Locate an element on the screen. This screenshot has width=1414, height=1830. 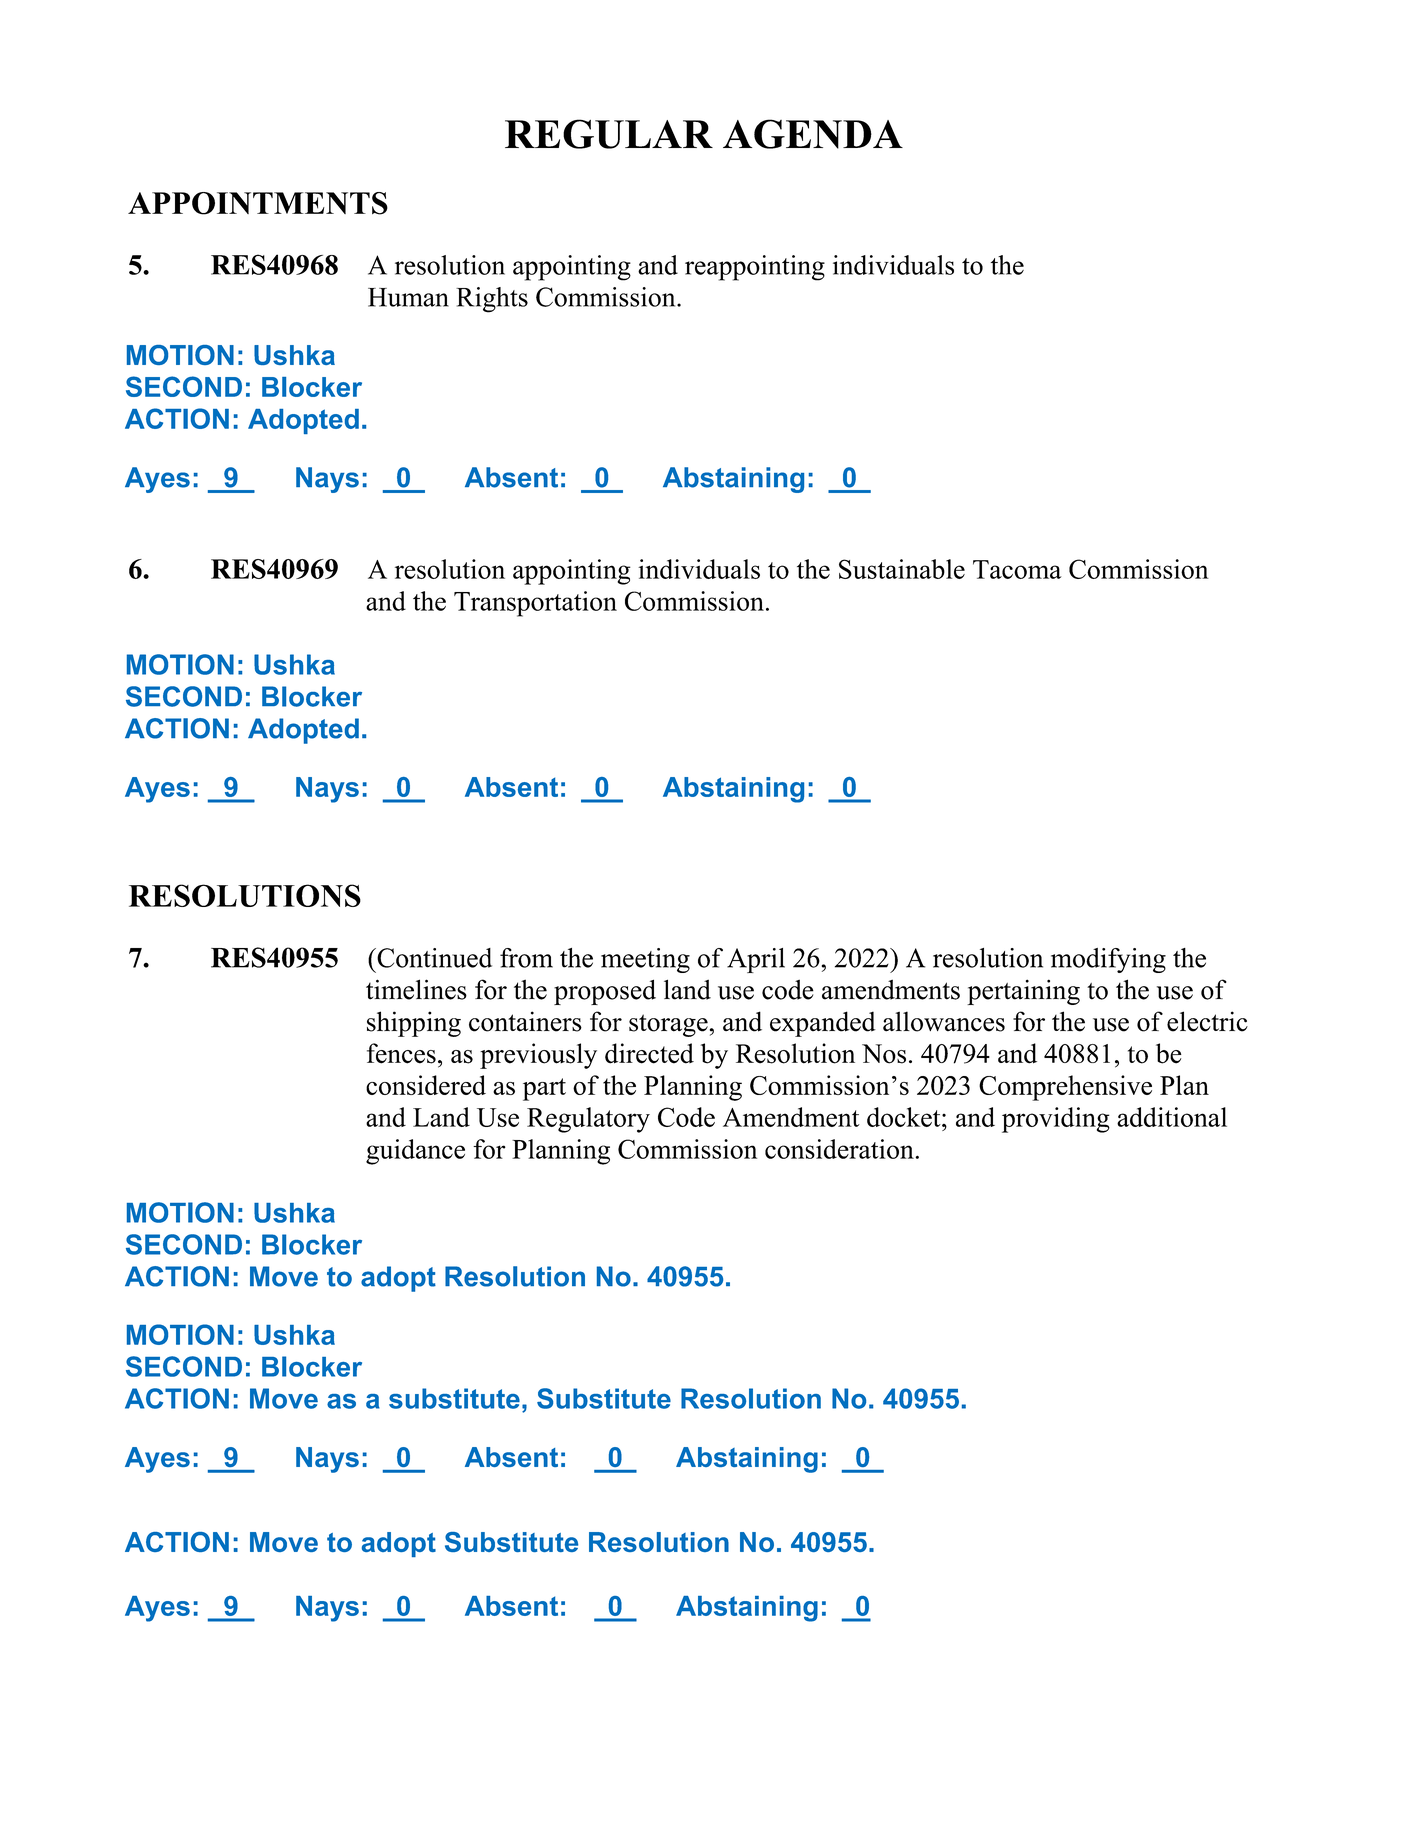
APPOINTMENTS is located at coordinates (258, 203).
